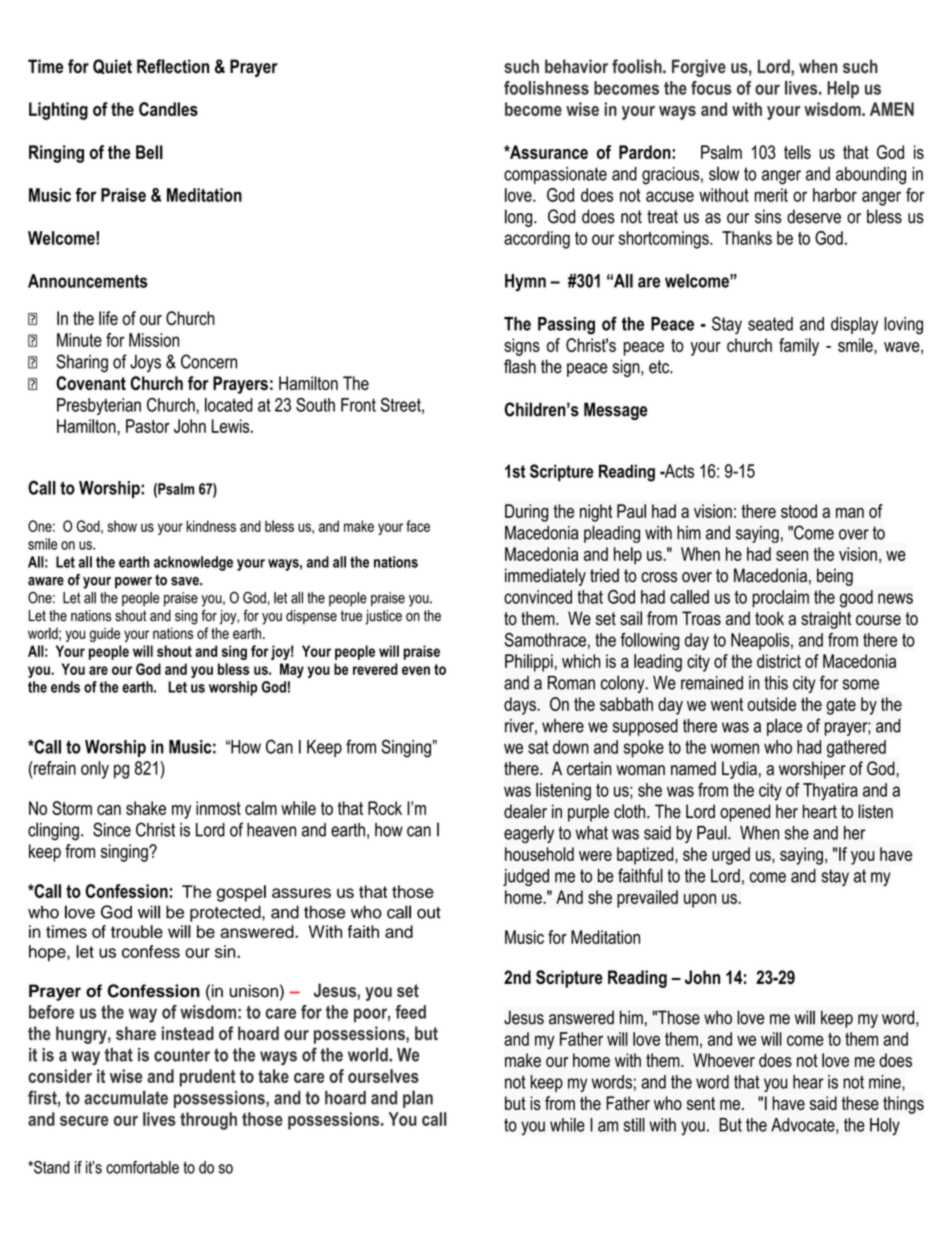 The width and height of the screenshot is (952, 1233). I want to click on straight, so click(826, 620).
